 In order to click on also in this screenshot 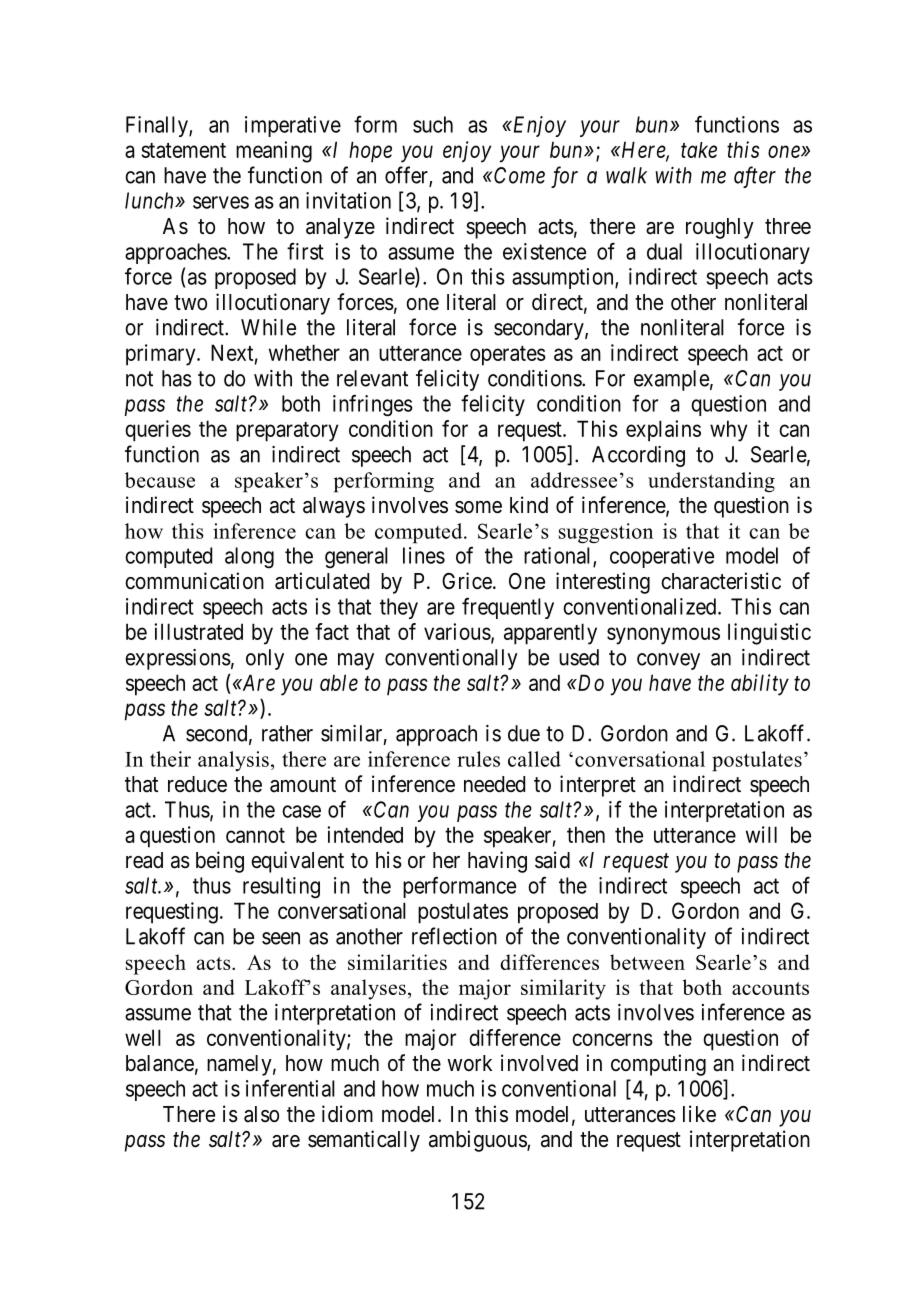, I will do `click(261, 1114)`.
